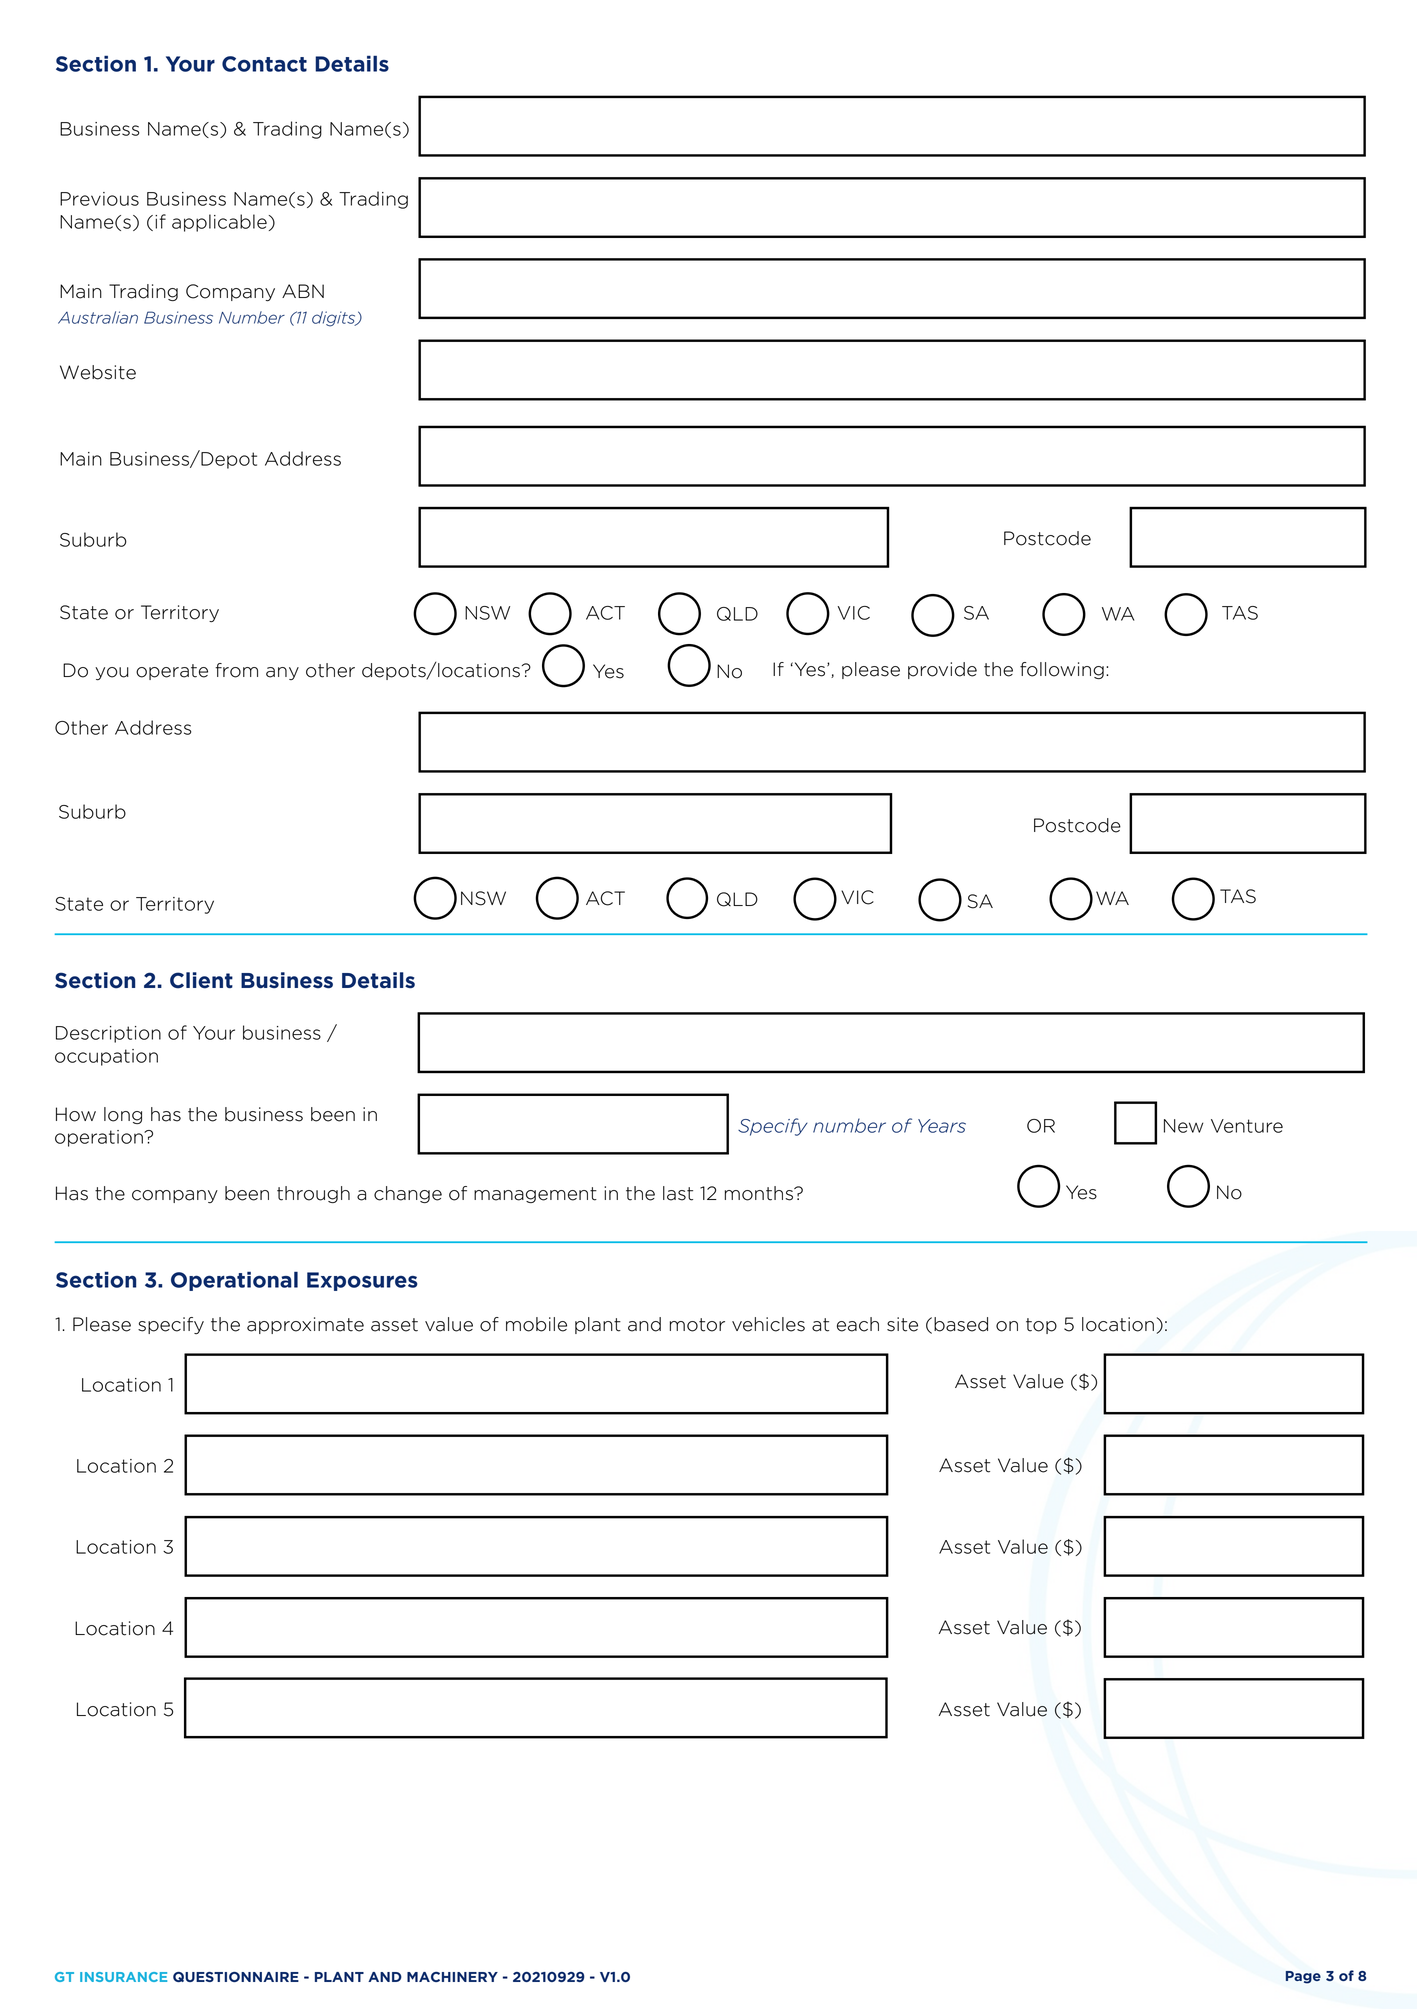 This document has width=1421, height=2010. Describe the element at coordinates (201, 980) in the document. I see `Client` at that location.
